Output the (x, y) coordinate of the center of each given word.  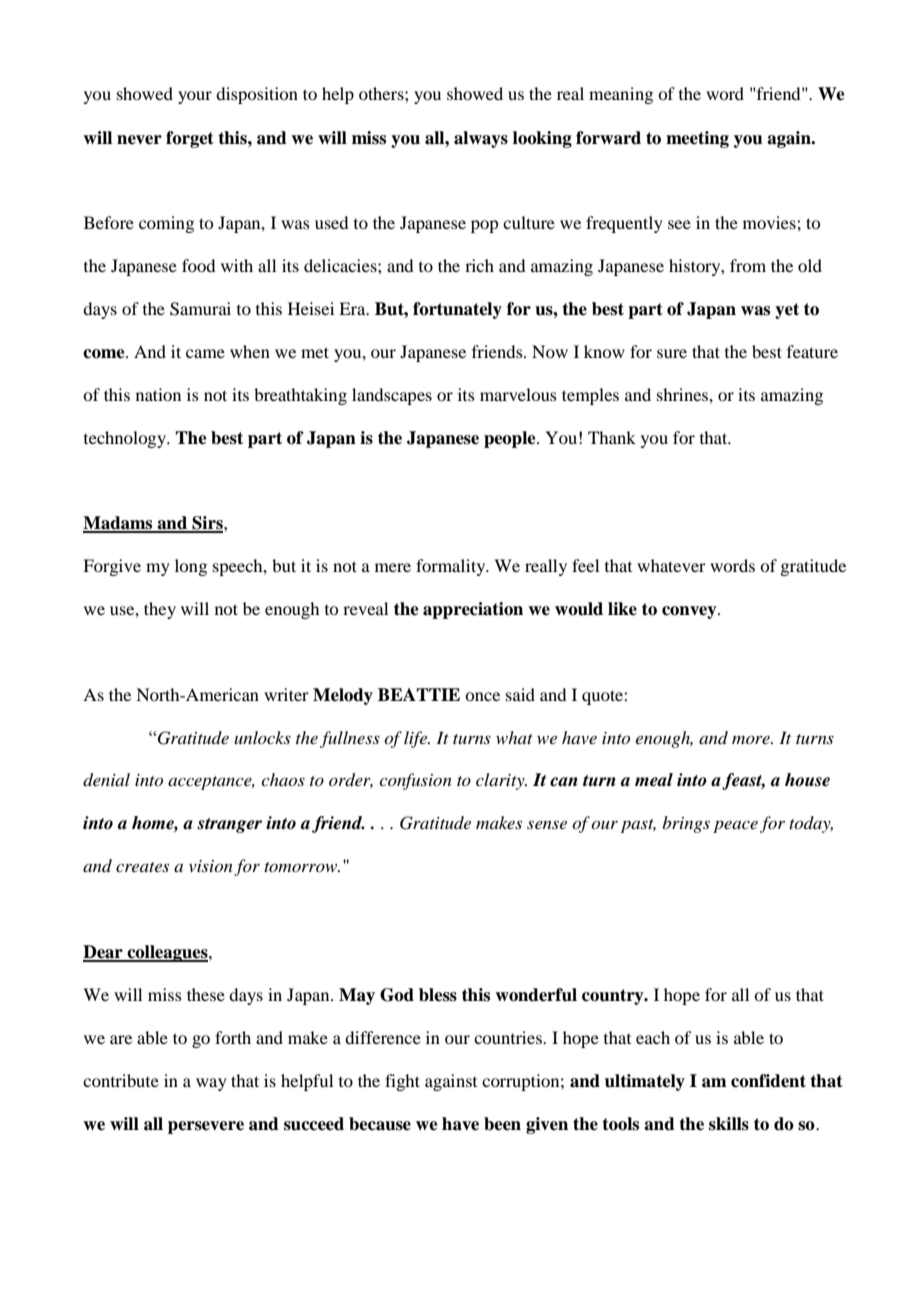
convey (690, 612)
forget (190, 139)
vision (211, 866)
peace (735, 827)
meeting (697, 139)
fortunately (457, 310)
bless (438, 995)
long (191, 567)
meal (654, 780)
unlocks (262, 737)
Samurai (200, 309)
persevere (206, 1127)
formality (452, 567)
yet (787, 311)
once (482, 696)
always (481, 139)
